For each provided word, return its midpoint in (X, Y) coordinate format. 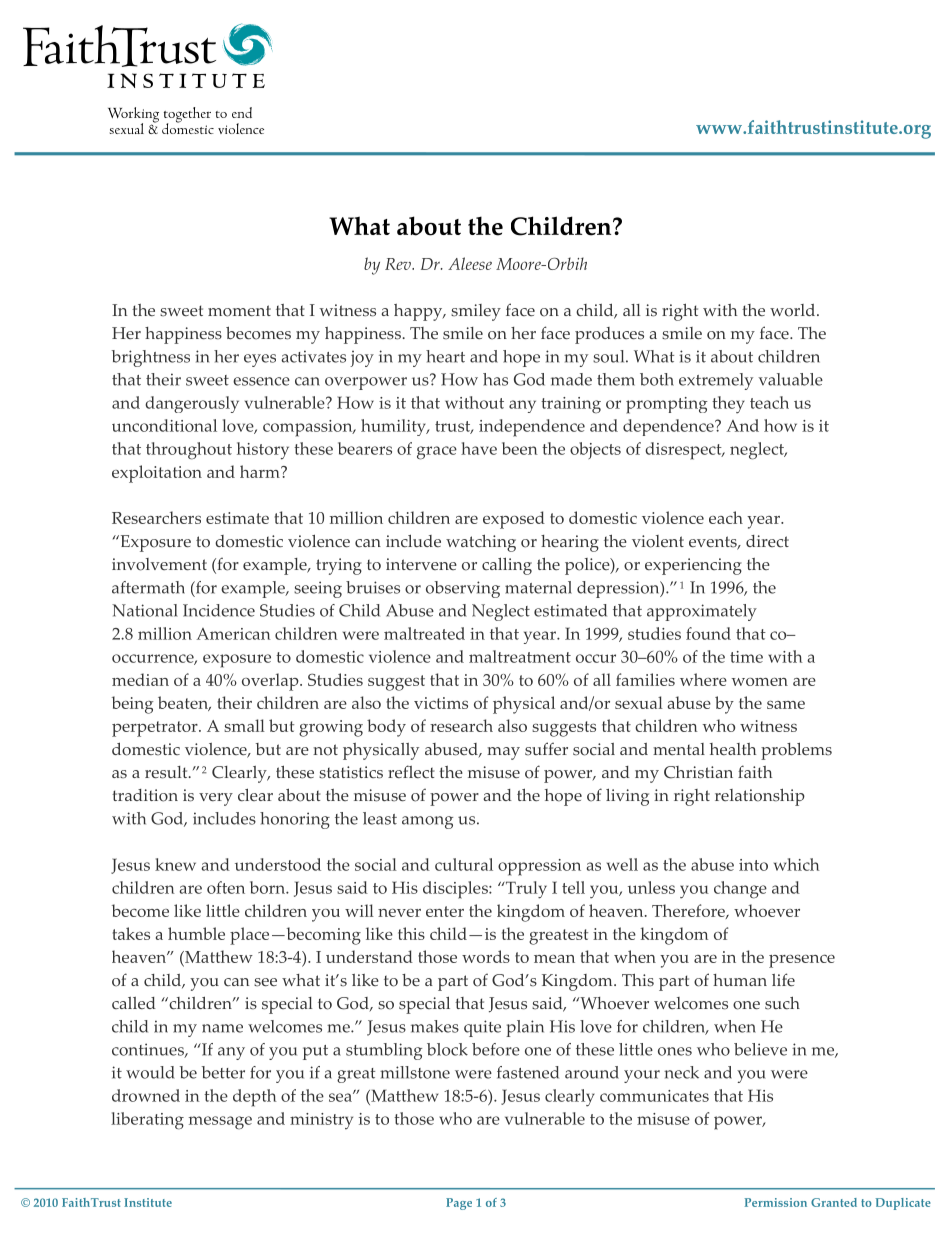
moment (239, 311)
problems (796, 751)
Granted (834, 1202)
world (794, 310)
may (503, 753)
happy (419, 312)
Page (459, 1204)
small (244, 725)
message (220, 1123)
